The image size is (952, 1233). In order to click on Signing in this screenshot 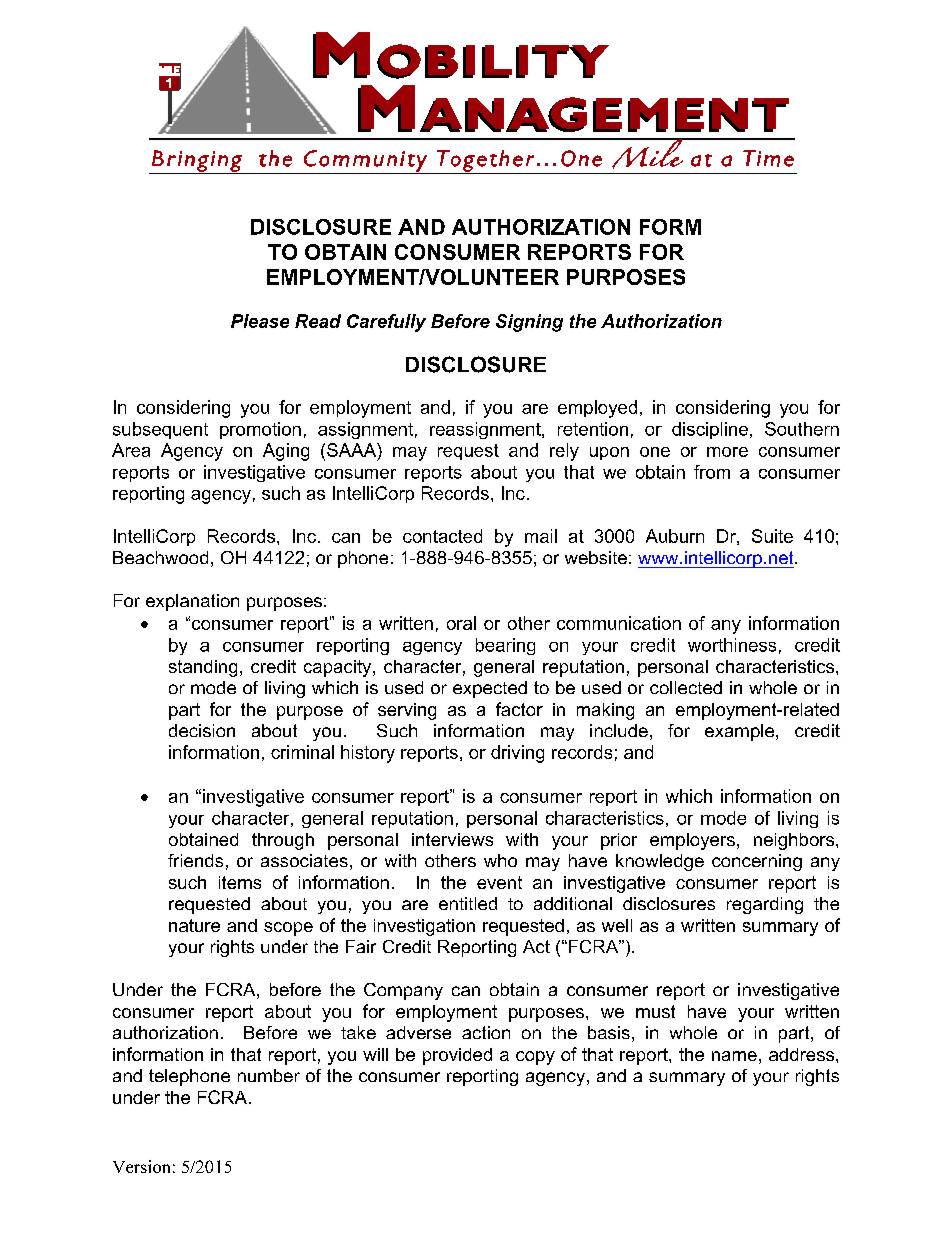, I will do `click(529, 323)`.
